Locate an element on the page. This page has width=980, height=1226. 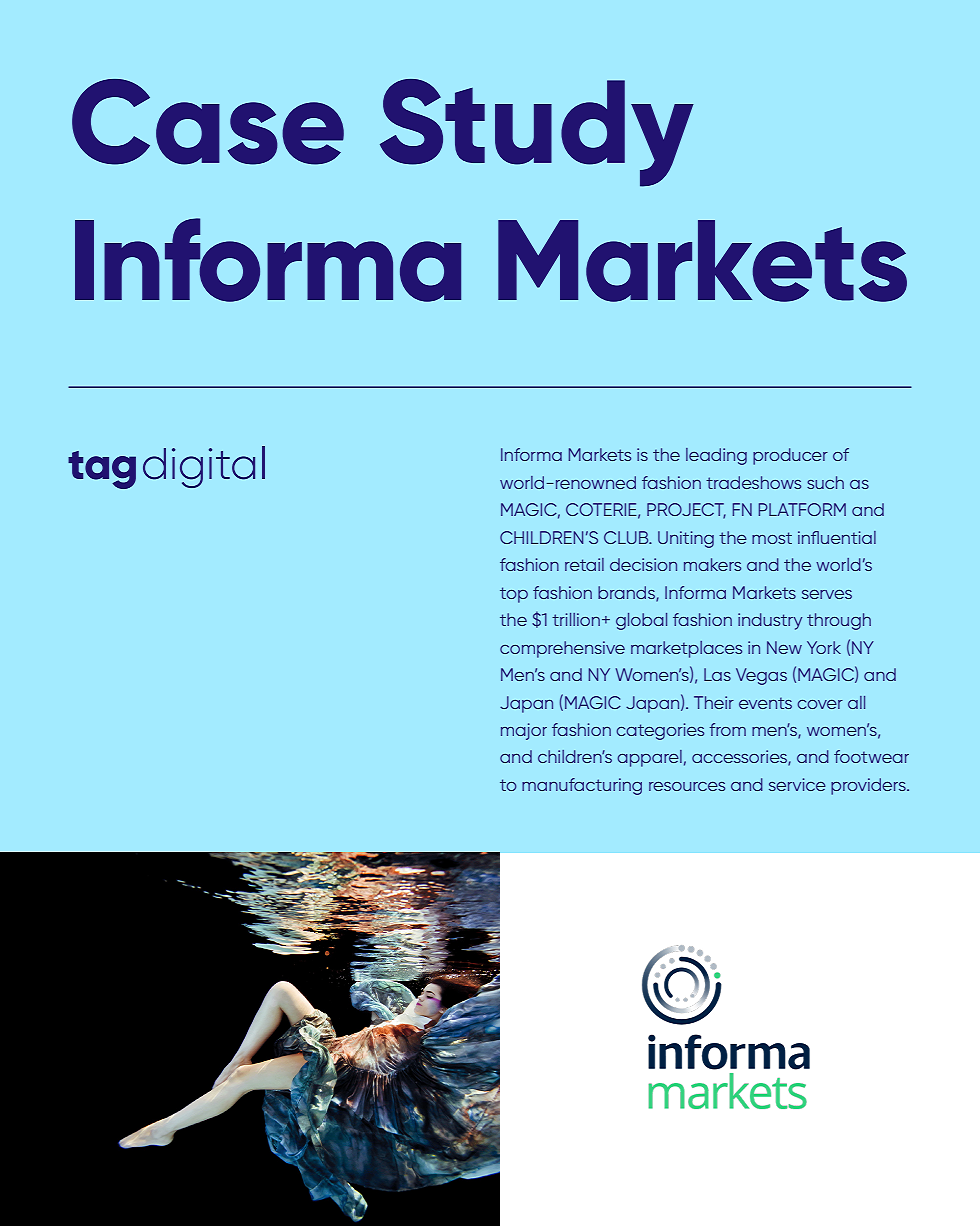
producer is located at coordinates (790, 456).
